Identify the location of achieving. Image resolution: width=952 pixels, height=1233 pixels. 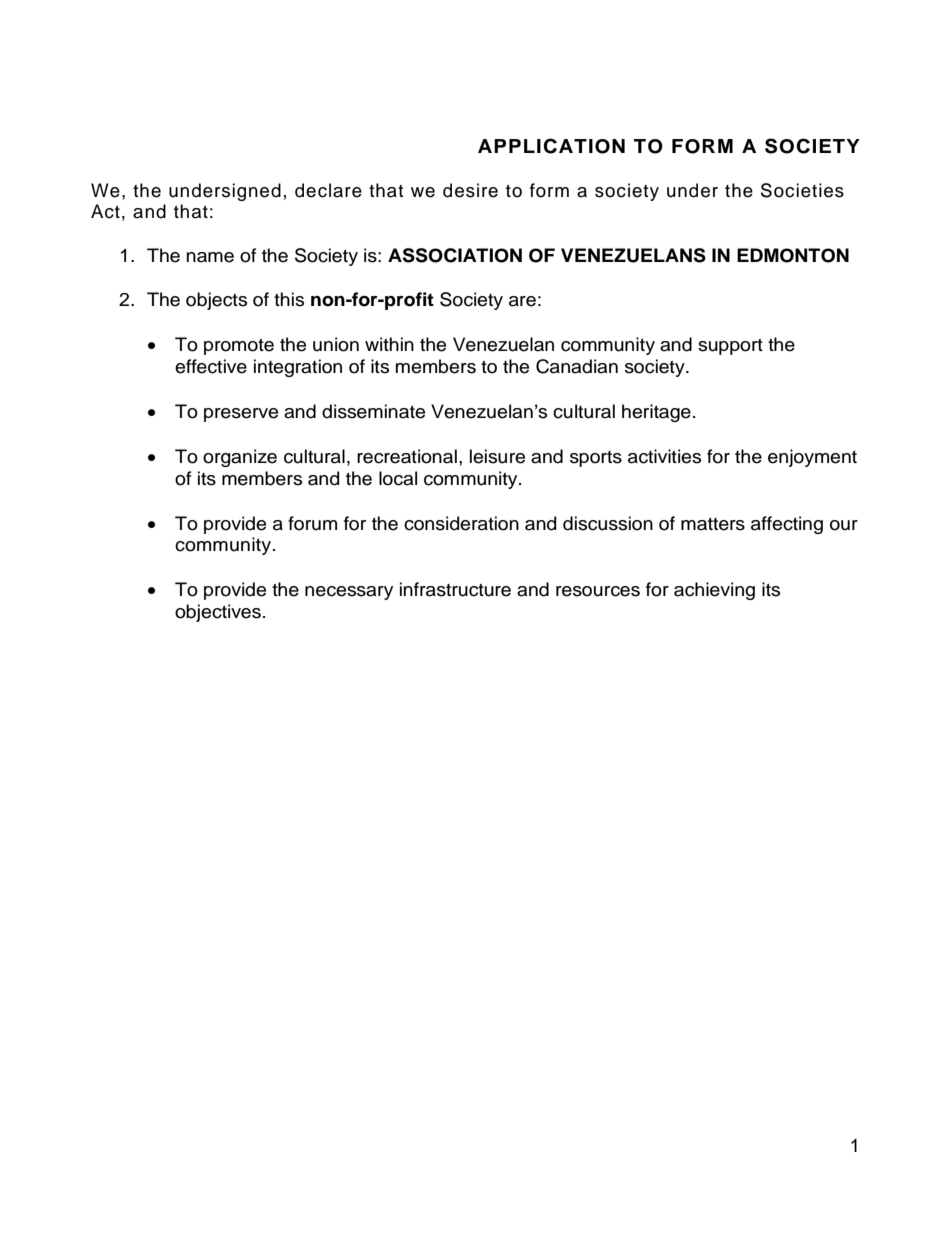
(714, 591).
